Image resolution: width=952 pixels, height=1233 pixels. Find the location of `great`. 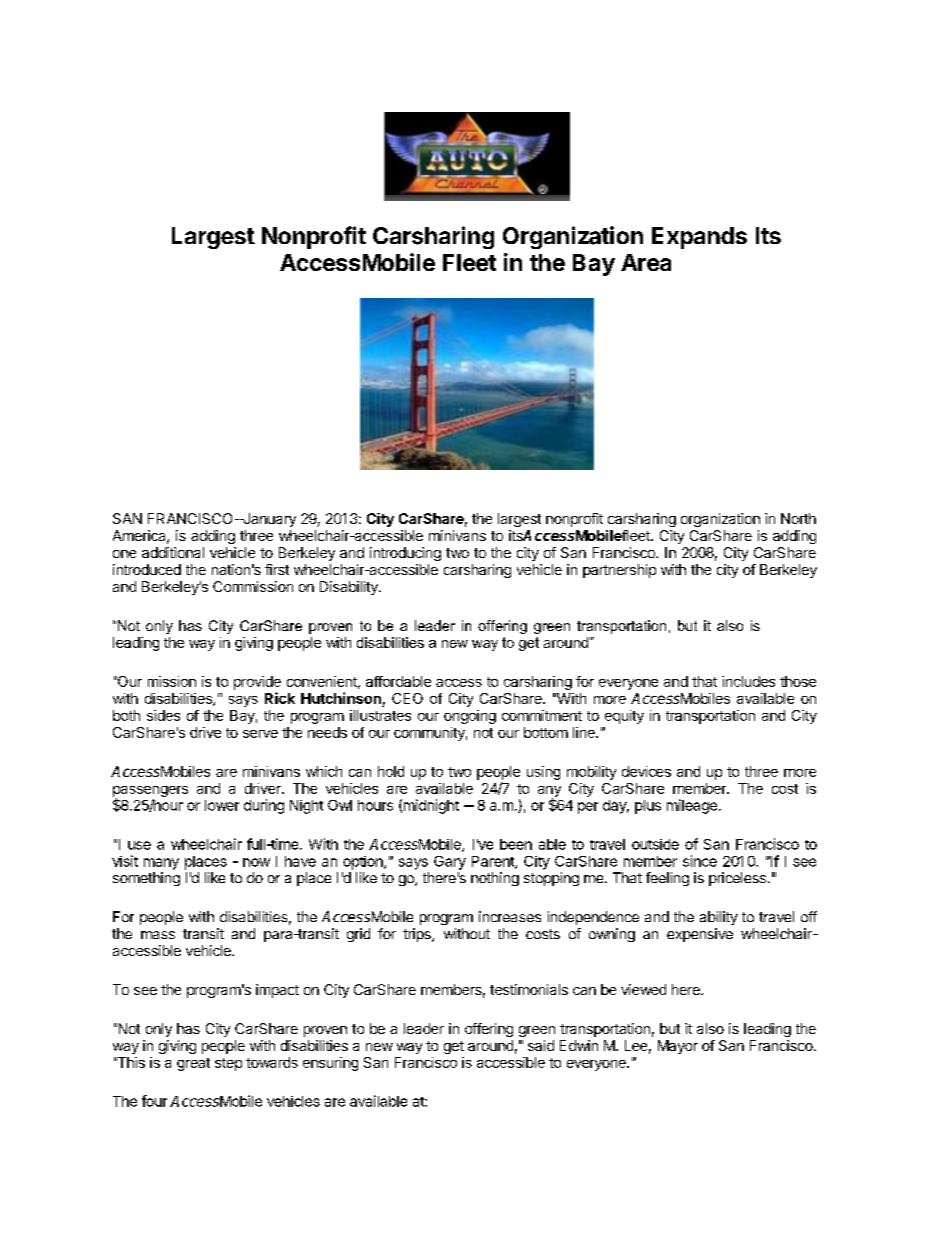

great is located at coordinates (193, 1064).
